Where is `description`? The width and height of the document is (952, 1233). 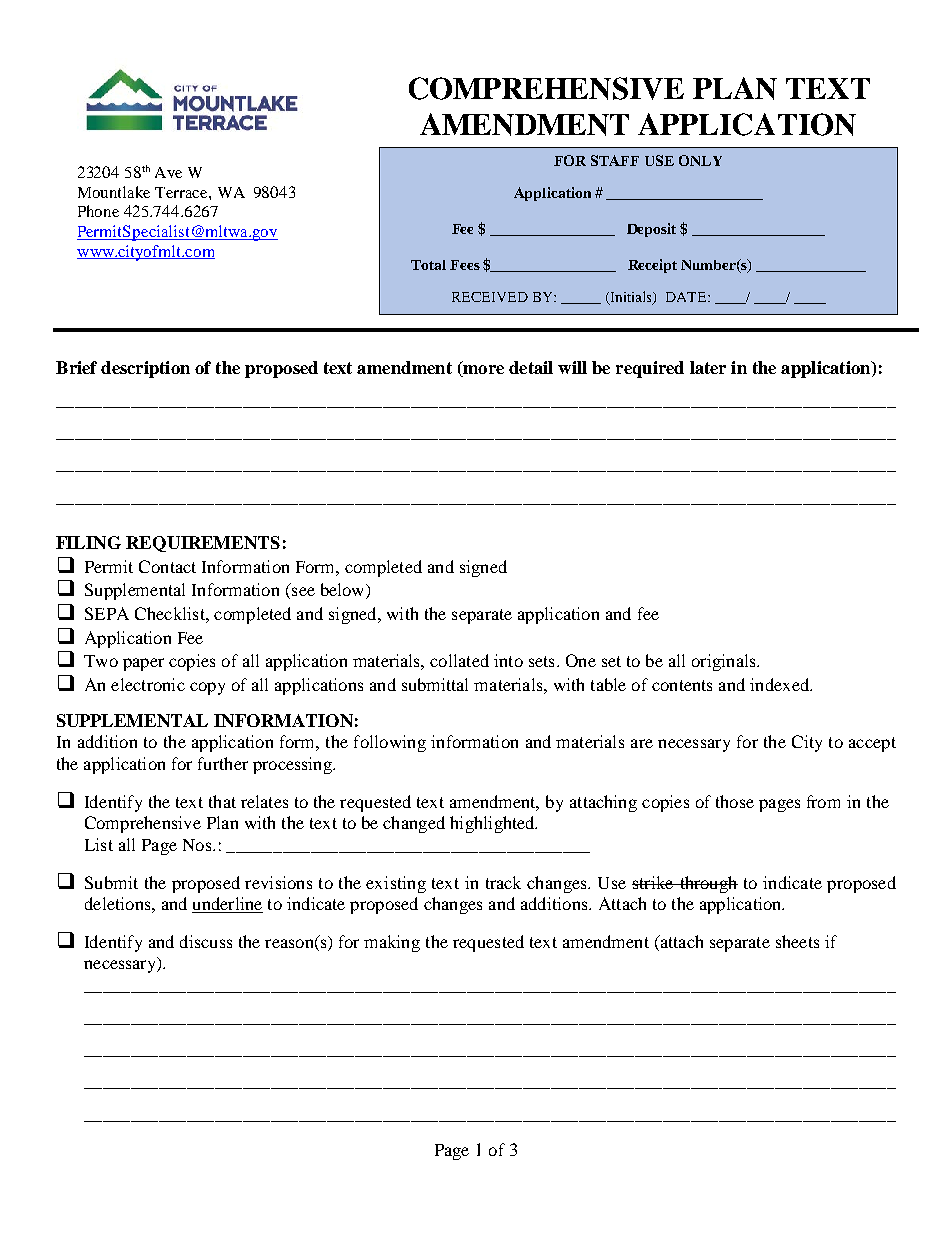 description is located at coordinates (145, 369).
